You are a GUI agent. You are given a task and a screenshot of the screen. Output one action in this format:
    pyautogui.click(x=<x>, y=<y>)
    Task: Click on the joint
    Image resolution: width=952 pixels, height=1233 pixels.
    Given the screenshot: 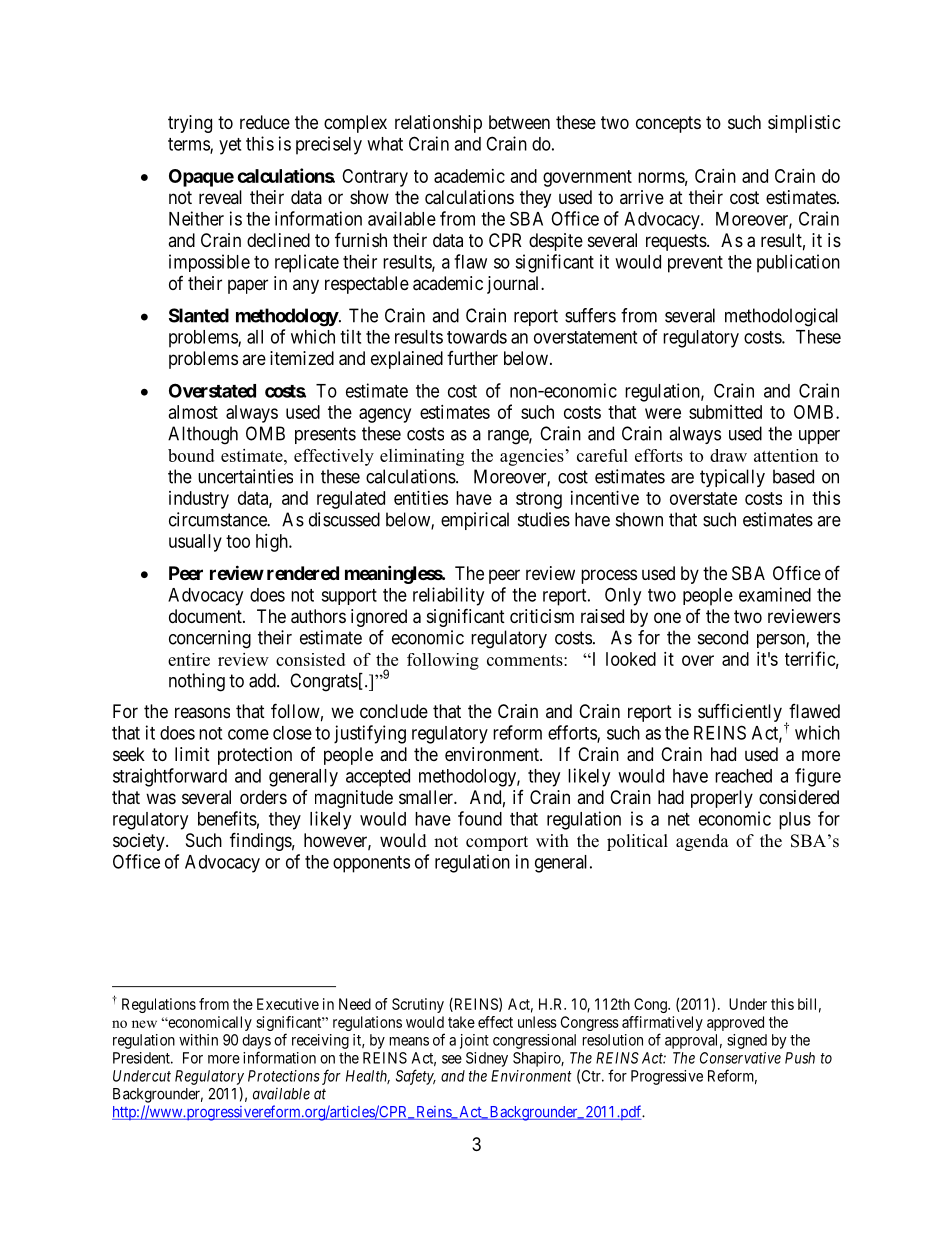 What is the action you would take?
    pyautogui.click(x=474, y=1041)
